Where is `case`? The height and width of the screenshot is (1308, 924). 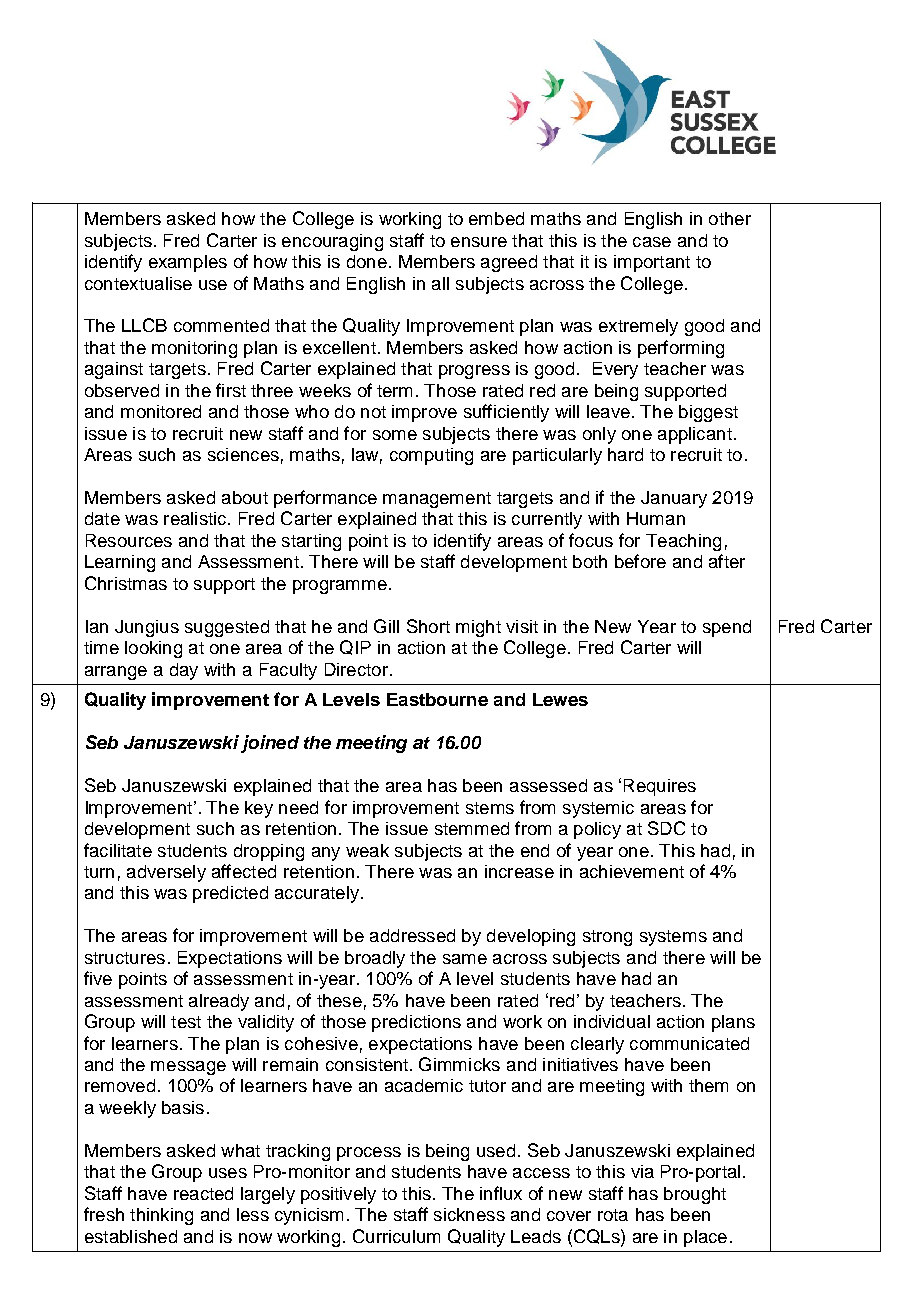
case is located at coordinates (652, 242).
